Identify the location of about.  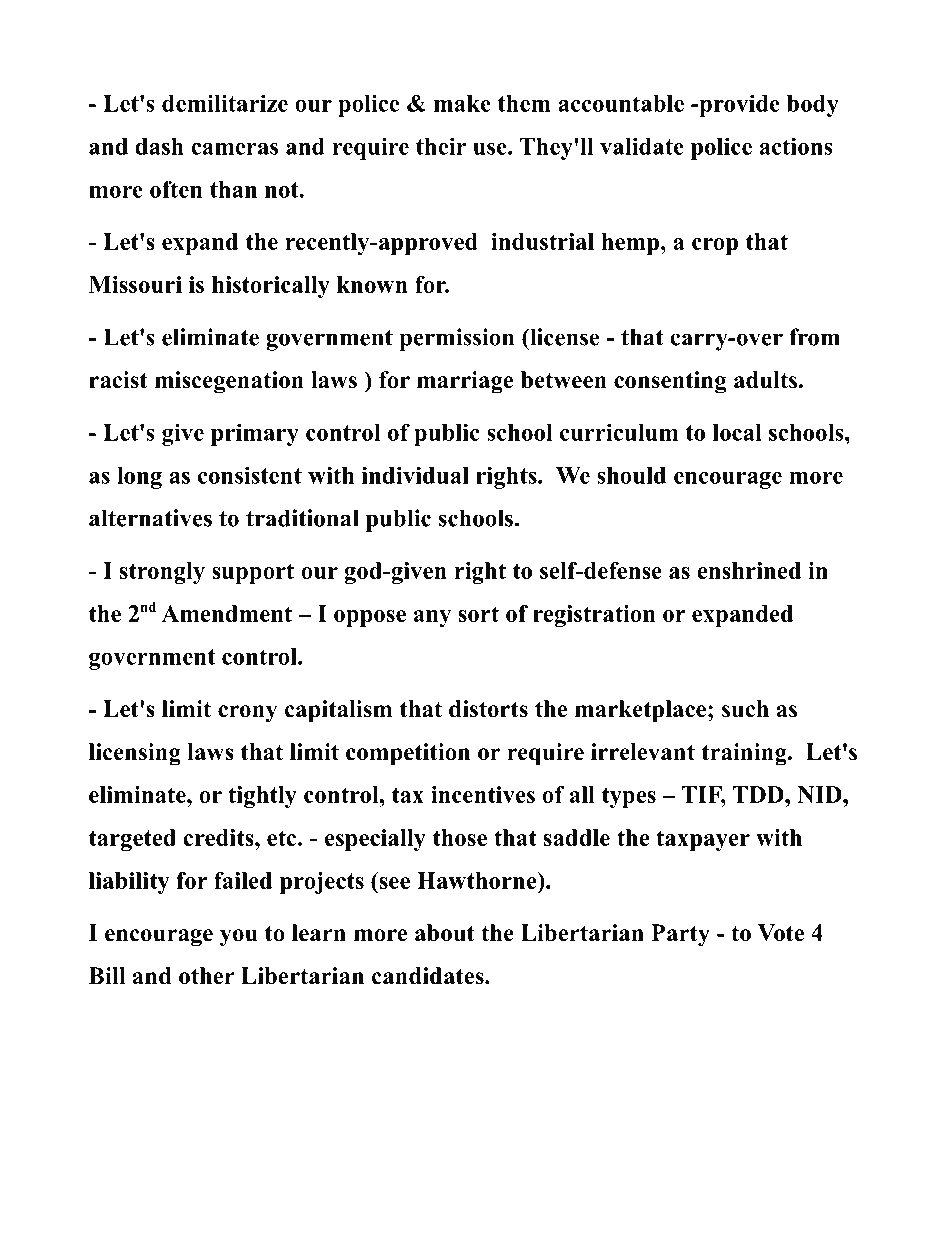
(445, 933).
